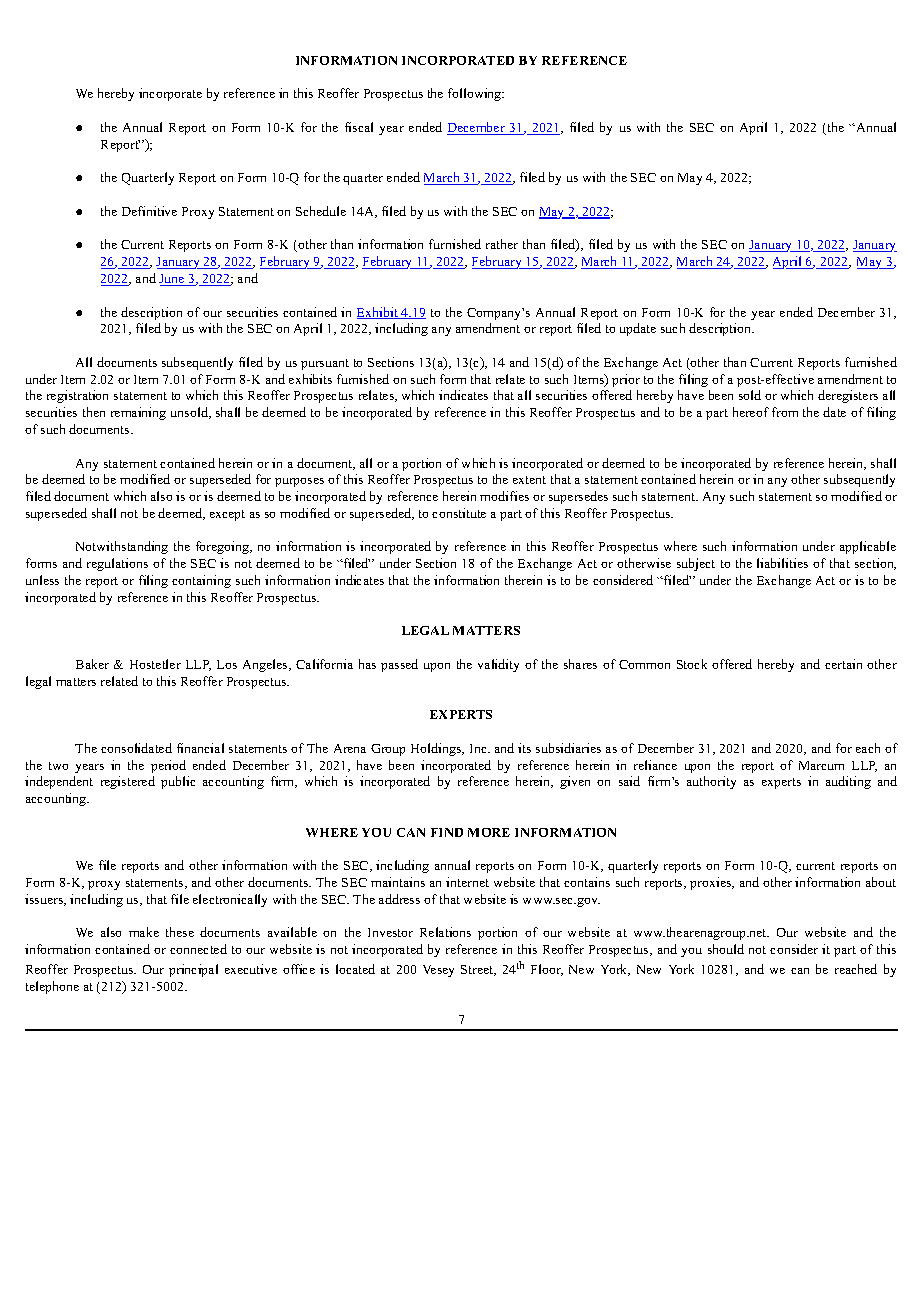 The image size is (924, 1308). What do you see at coordinates (149, 211) in the screenshot?
I see `Definitive` at bounding box center [149, 211].
